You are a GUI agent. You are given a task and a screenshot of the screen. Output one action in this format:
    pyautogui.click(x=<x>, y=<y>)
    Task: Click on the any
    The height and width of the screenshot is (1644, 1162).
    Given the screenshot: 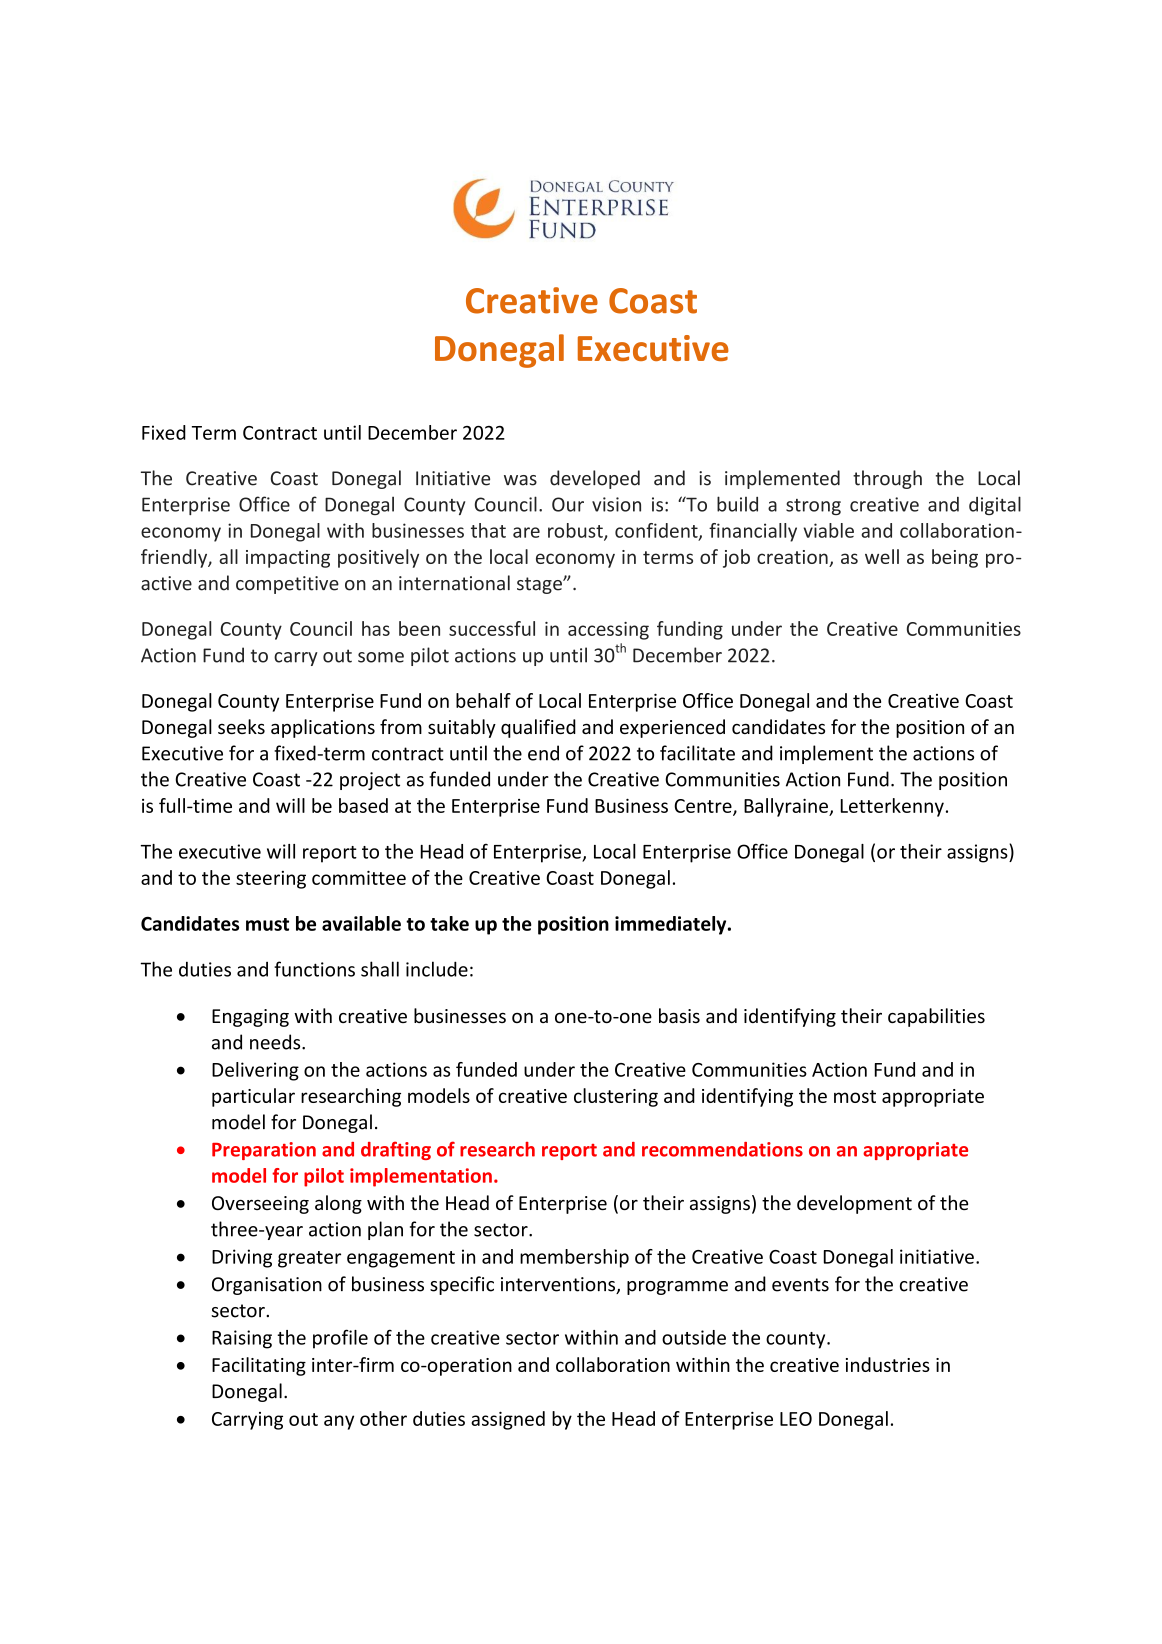 What is the action you would take?
    pyautogui.click(x=339, y=1422)
